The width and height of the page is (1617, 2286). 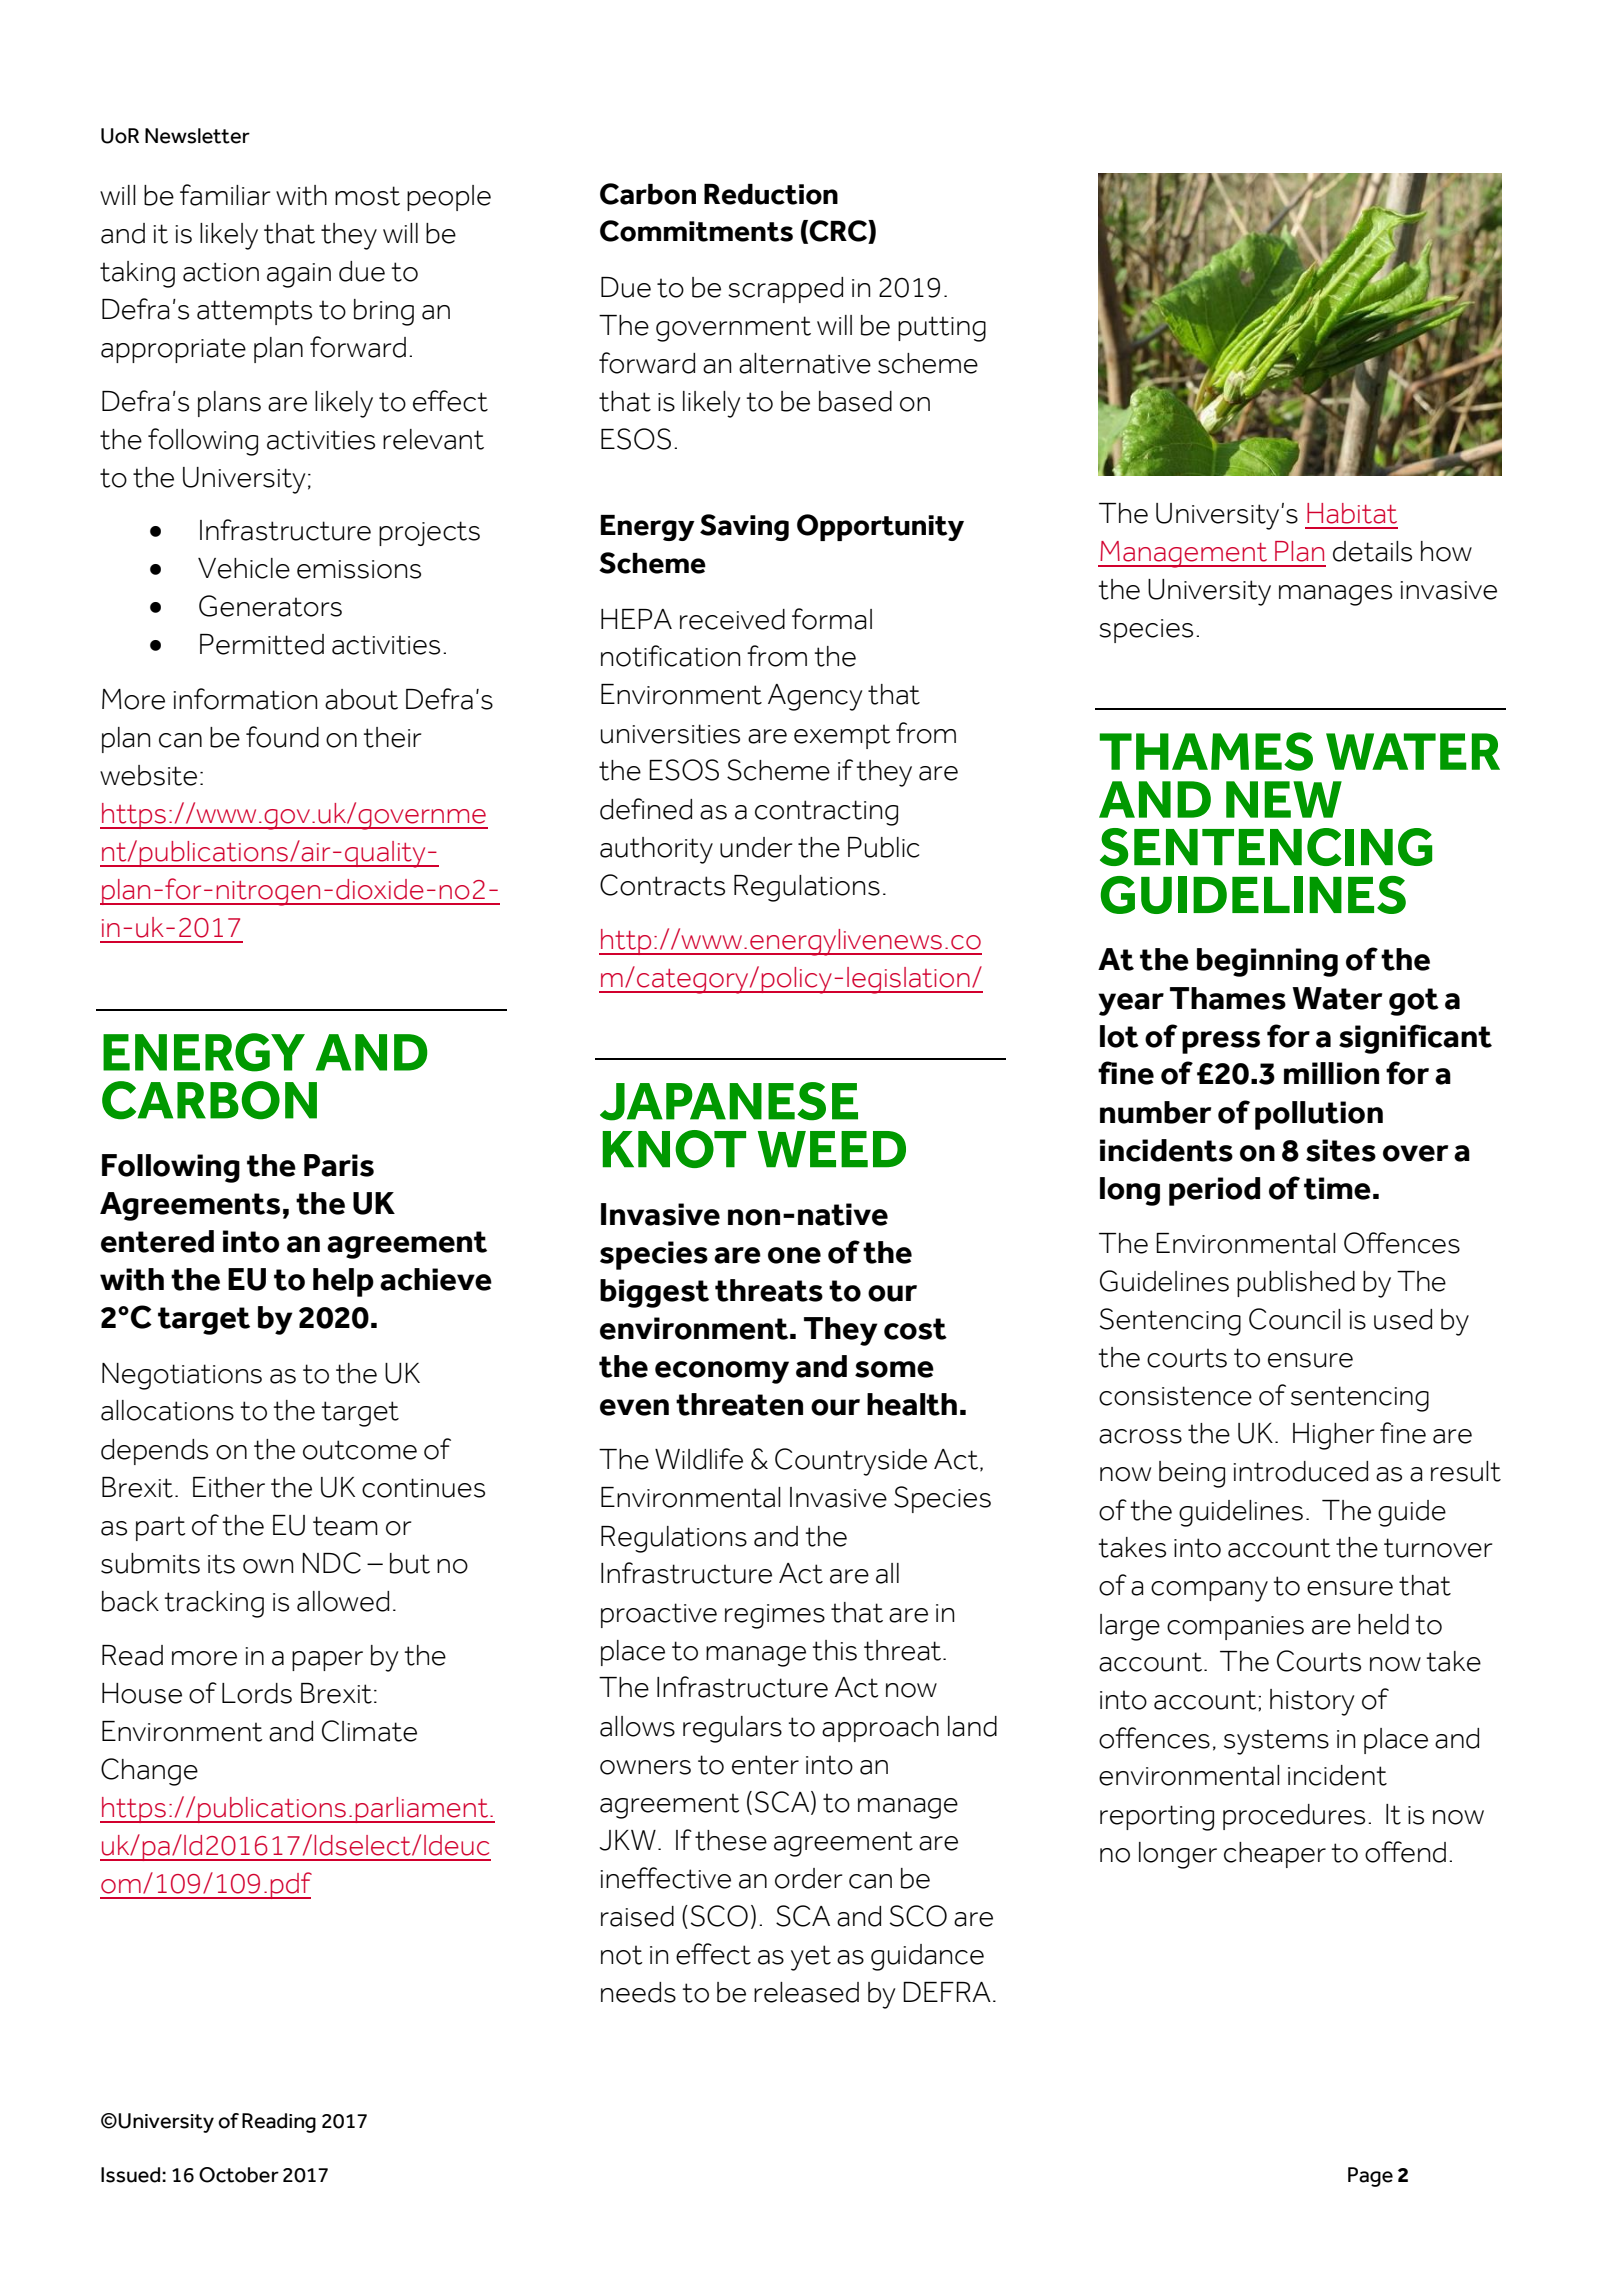 I want to click on Generators, so click(x=270, y=606).
